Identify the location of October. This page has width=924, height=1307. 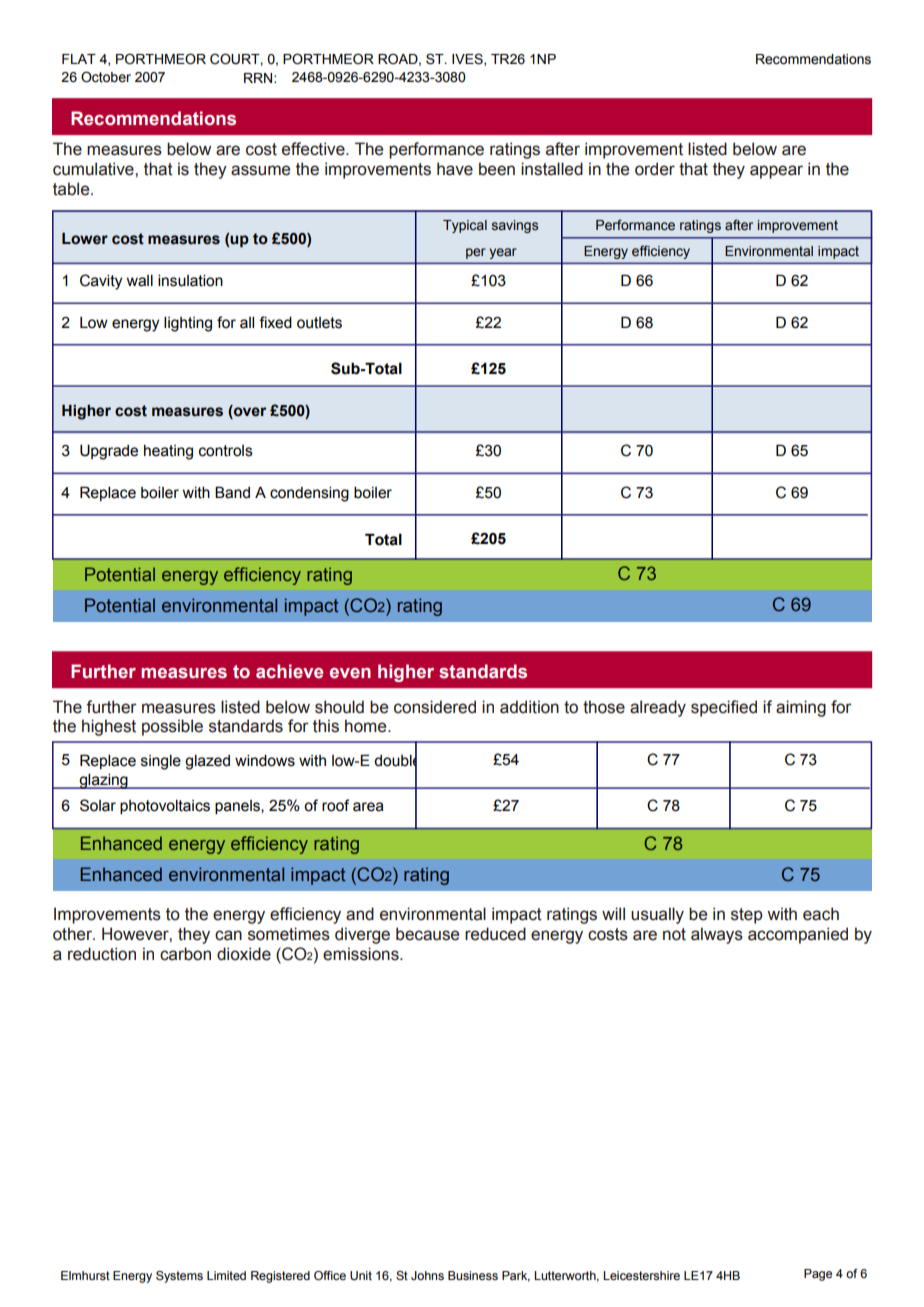
(106, 77).
